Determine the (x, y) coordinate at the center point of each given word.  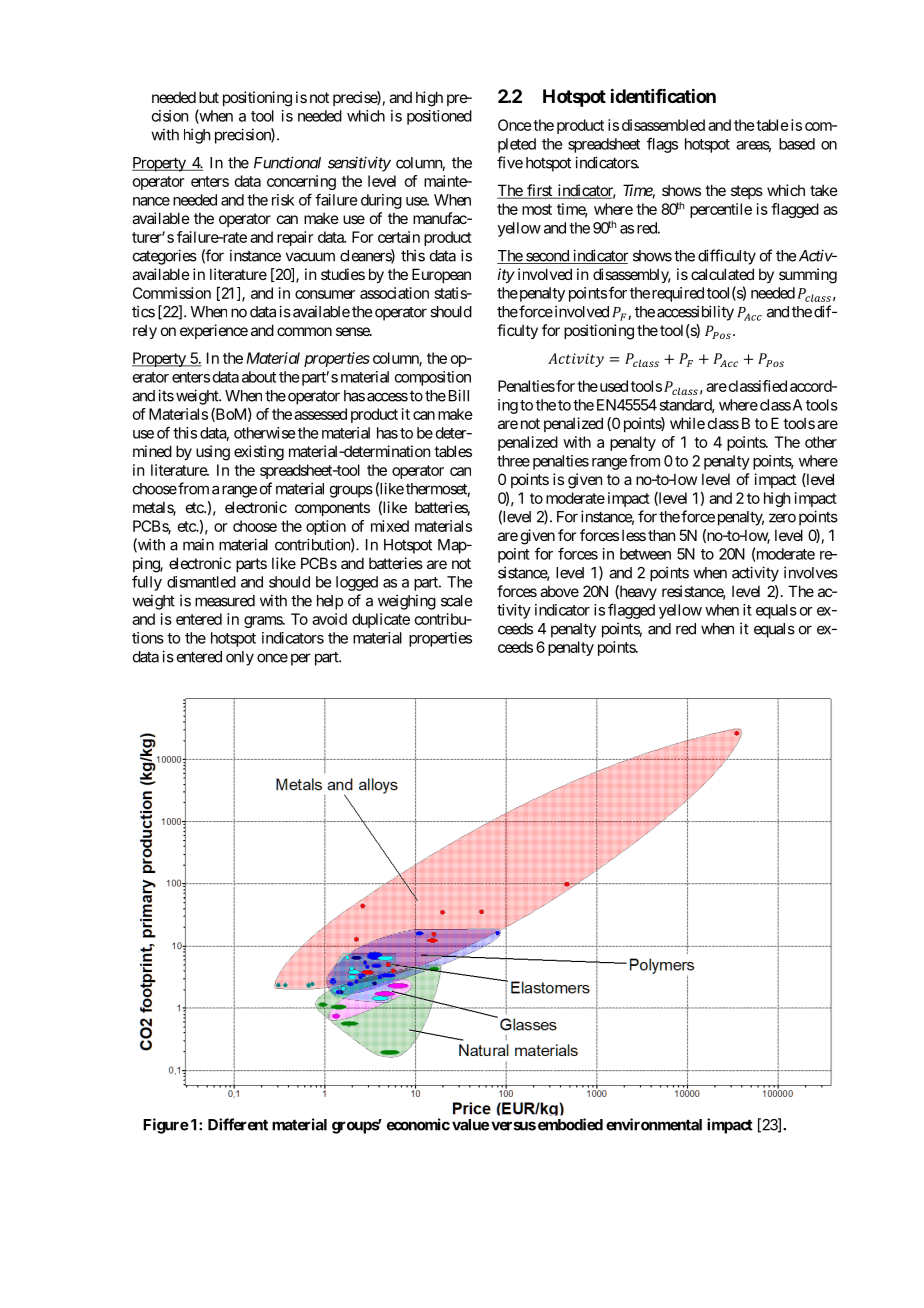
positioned (439, 117)
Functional (287, 162)
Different (238, 1124)
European (441, 275)
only (240, 658)
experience (214, 331)
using (213, 453)
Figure (166, 1126)
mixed (390, 526)
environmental (654, 1124)
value (470, 1125)
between (645, 554)
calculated (722, 274)
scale (456, 601)
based (797, 144)
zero (782, 518)
